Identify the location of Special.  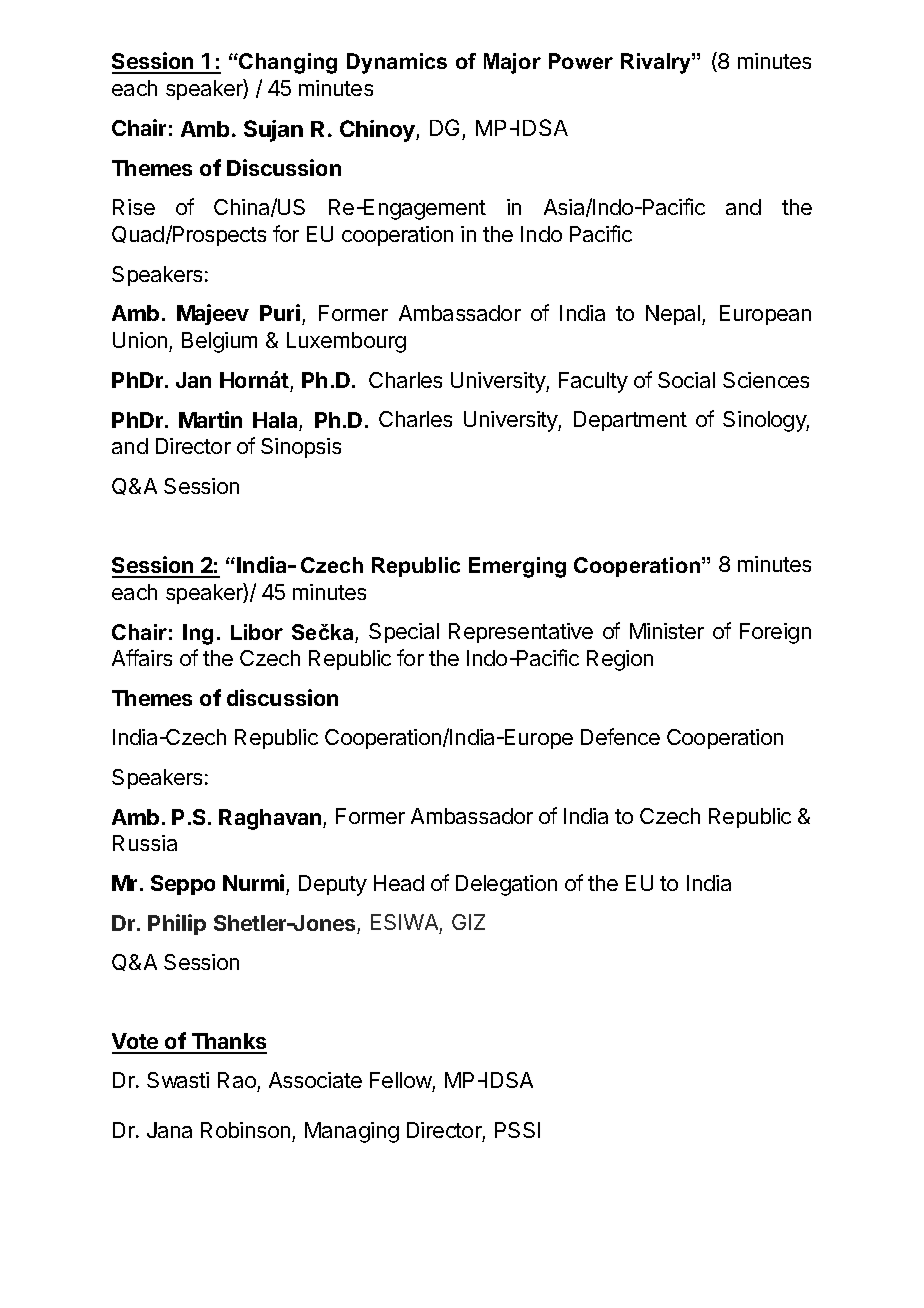
(404, 633).
